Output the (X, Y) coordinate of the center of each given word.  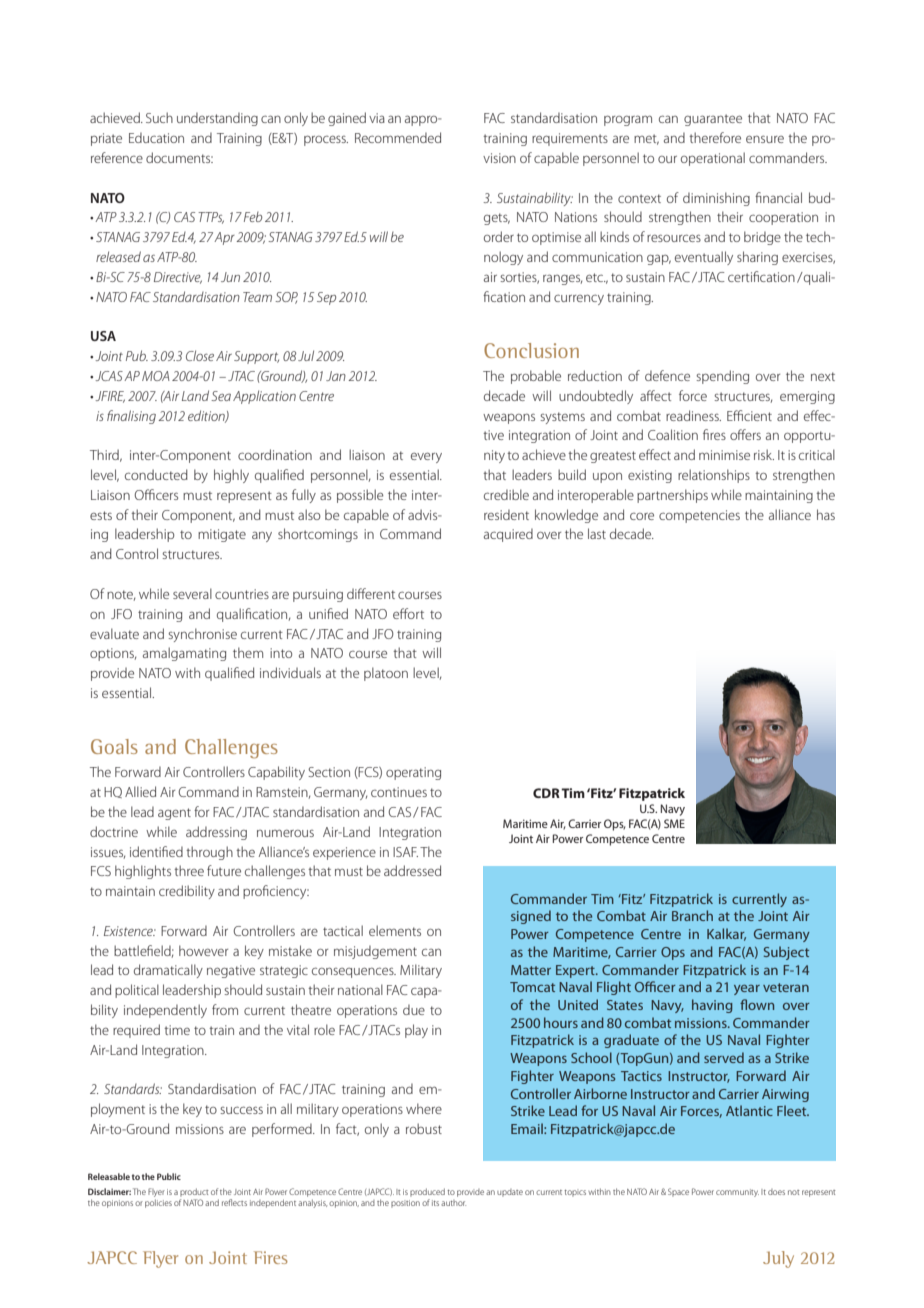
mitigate (222, 535)
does (776, 1192)
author (453, 1203)
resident (506, 515)
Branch (692, 915)
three (189, 870)
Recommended (398, 137)
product (194, 1192)
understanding (217, 119)
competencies (699, 516)
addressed (412, 870)
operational (713, 159)
